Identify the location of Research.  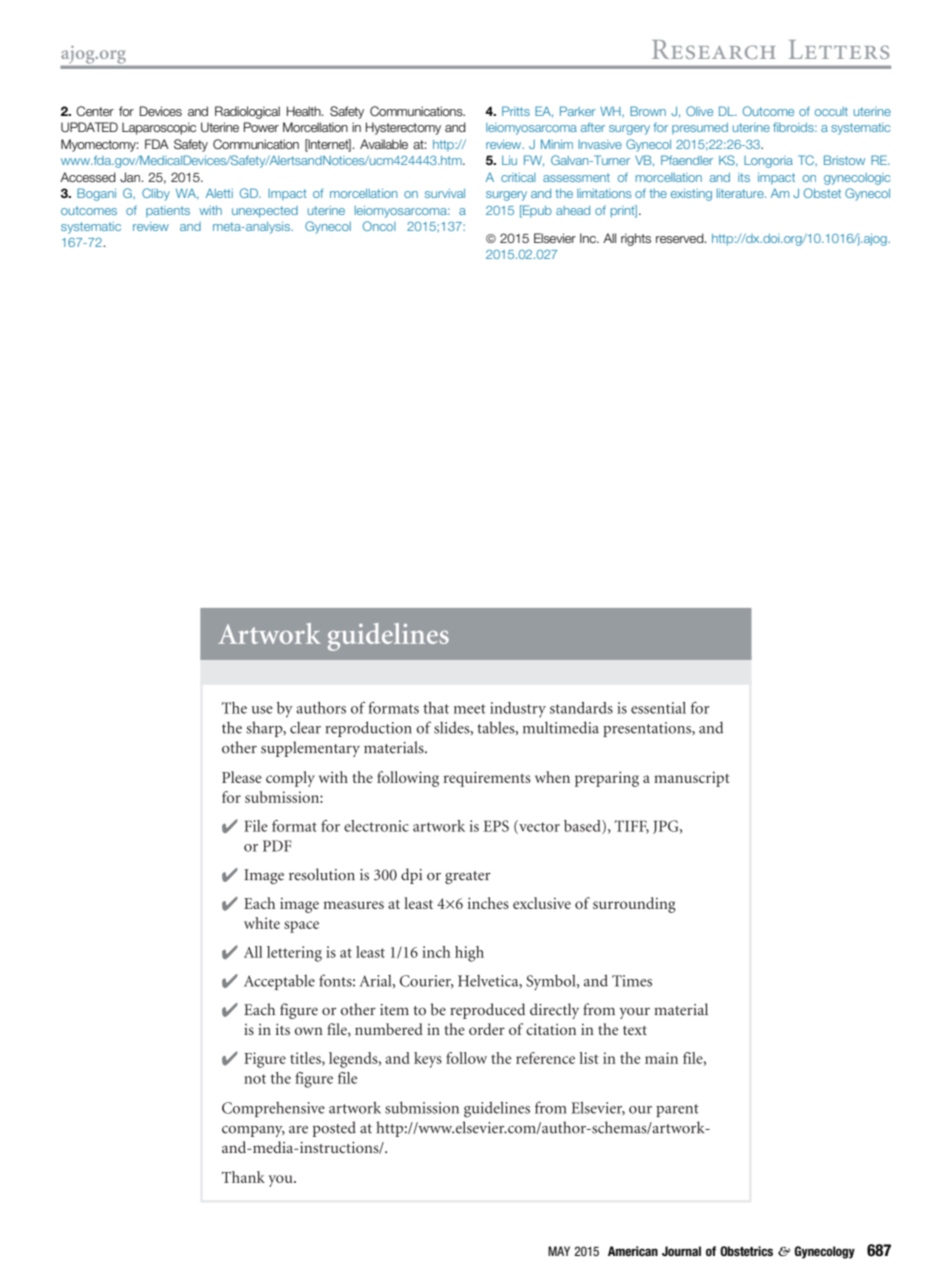
(714, 49).
